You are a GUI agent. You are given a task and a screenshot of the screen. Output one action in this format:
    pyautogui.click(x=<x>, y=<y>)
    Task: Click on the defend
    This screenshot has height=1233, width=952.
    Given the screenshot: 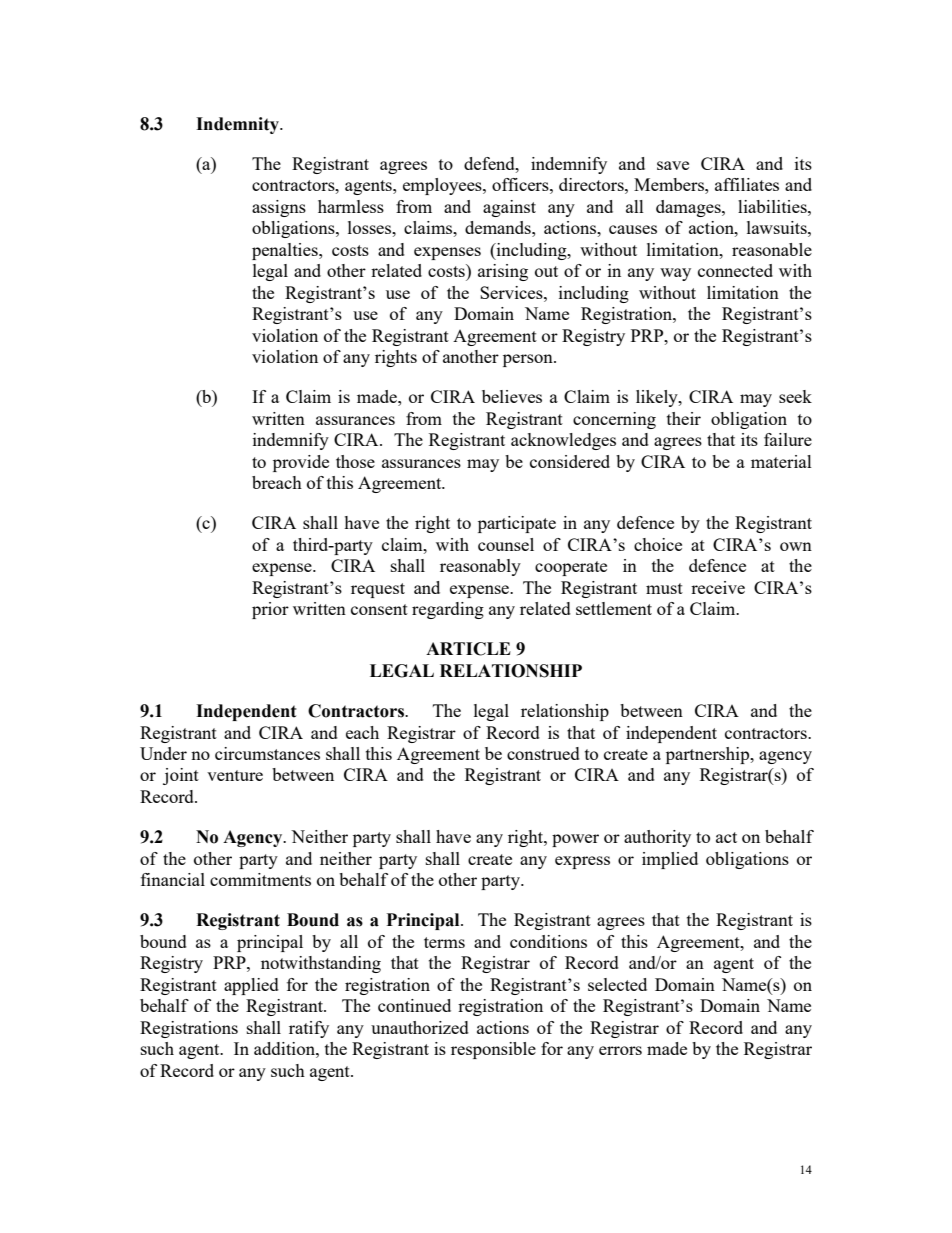 What is the action you would take?
    pyautogui.click(x=490, y=163)
